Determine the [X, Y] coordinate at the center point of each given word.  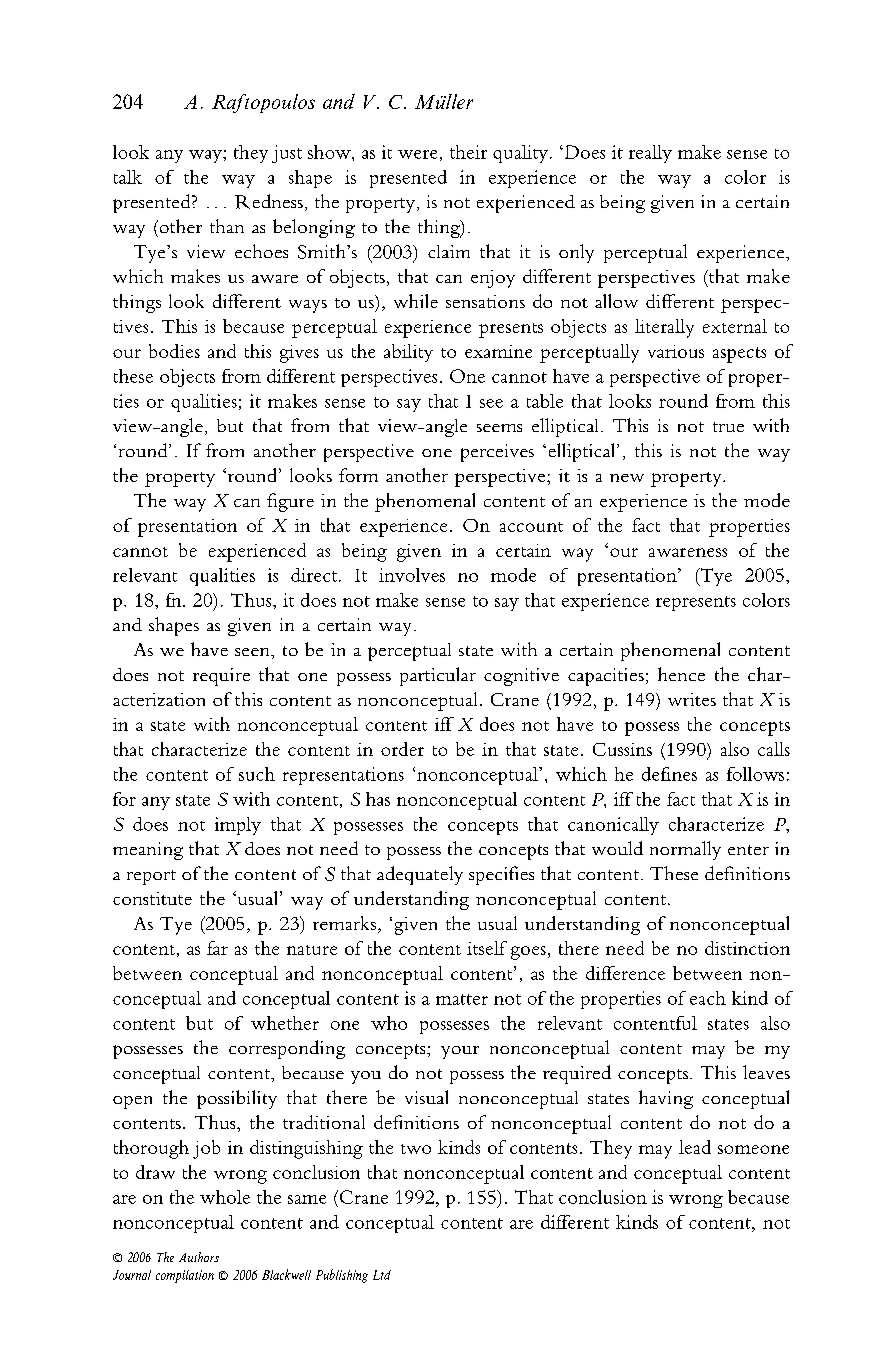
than [227, 226]
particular [438, 676]
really [650, 154]
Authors [199, 1257]
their [468, 152]
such [257, 774]
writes [692, 699]
